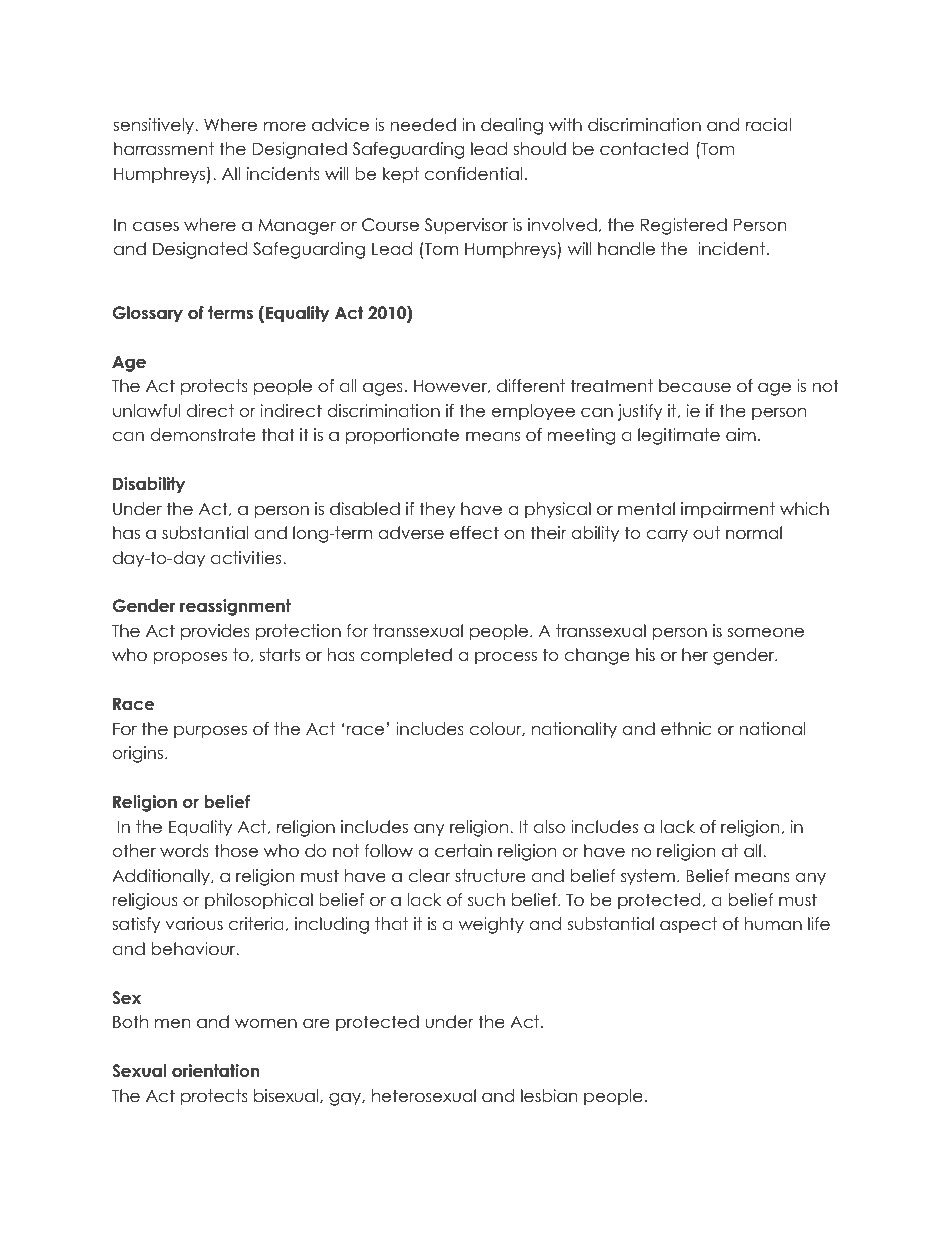  I want to click on orientation, so click(216, 1071).
